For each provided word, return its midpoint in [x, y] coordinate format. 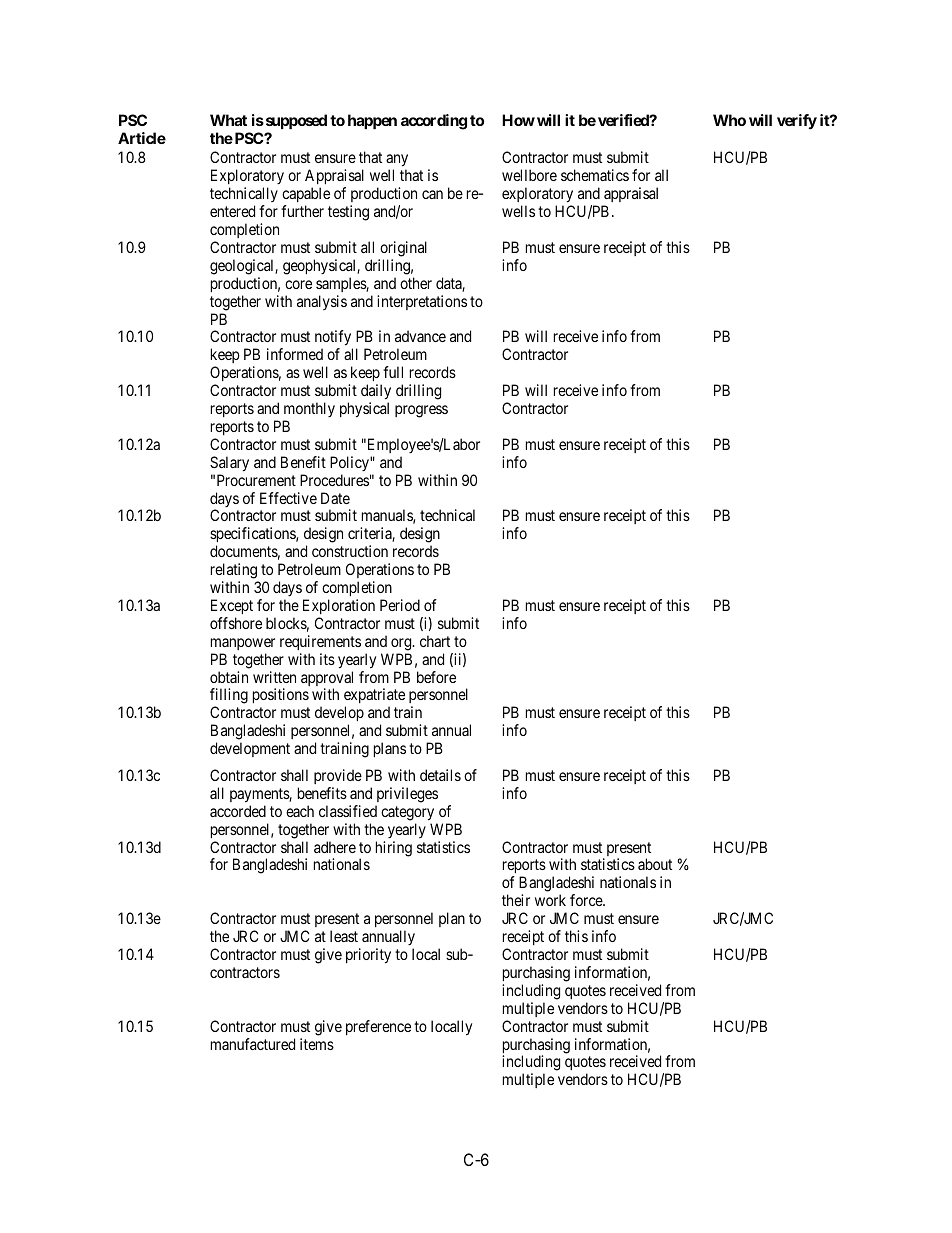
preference [378, 1027]
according [434, 122]
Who [729, 120]
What [228, 120]
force [587, 900]
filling [229, 697]
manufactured [253, 1044]
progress [421, 411]
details [440, 775]
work [550, 900]
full [393, 372]
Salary [229, 464]
